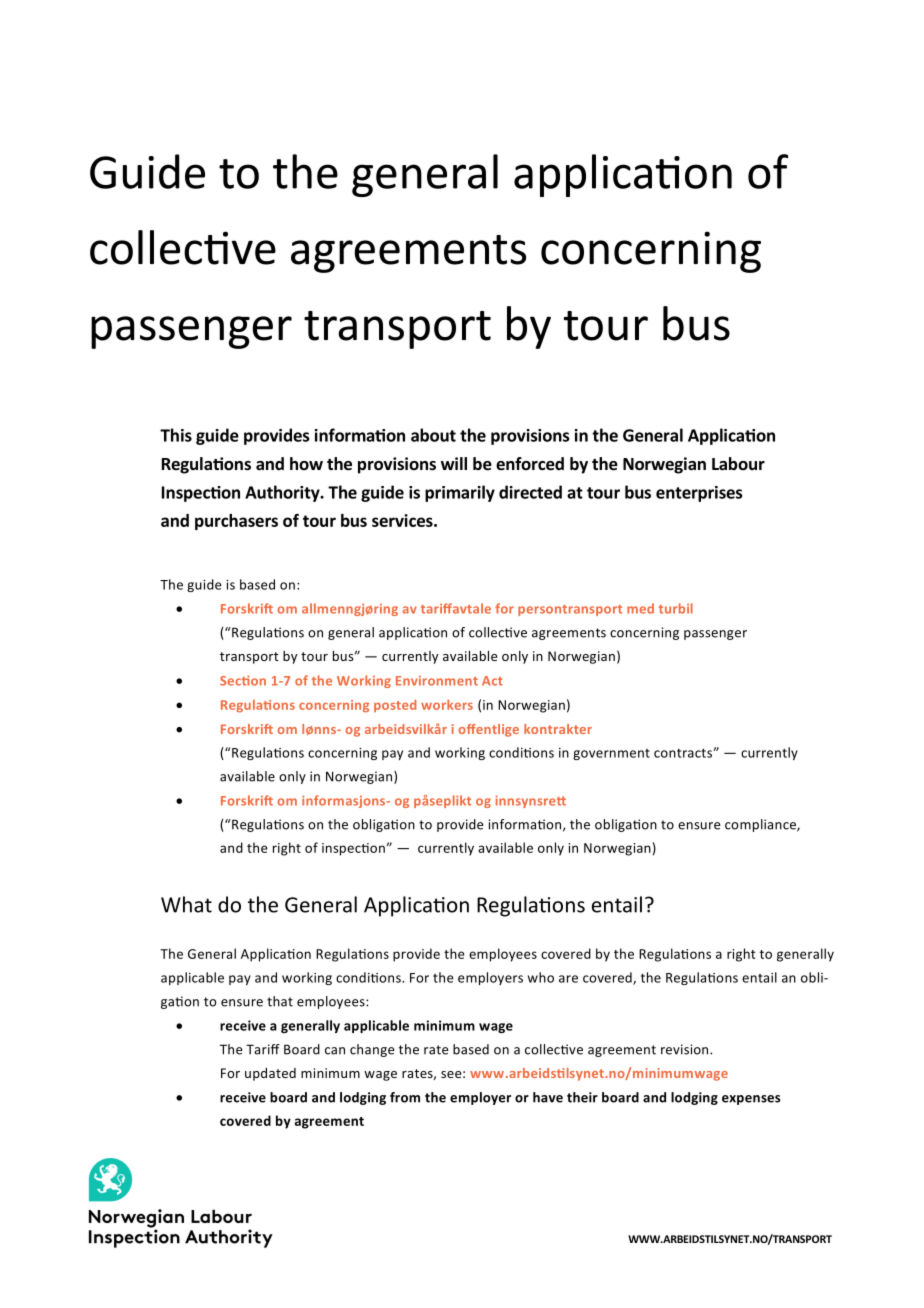 The image size is (924, 1308). What do you see at coordinates (243, 680) in the screenshot?
I see `Section` at bounding box center [243, 680].
